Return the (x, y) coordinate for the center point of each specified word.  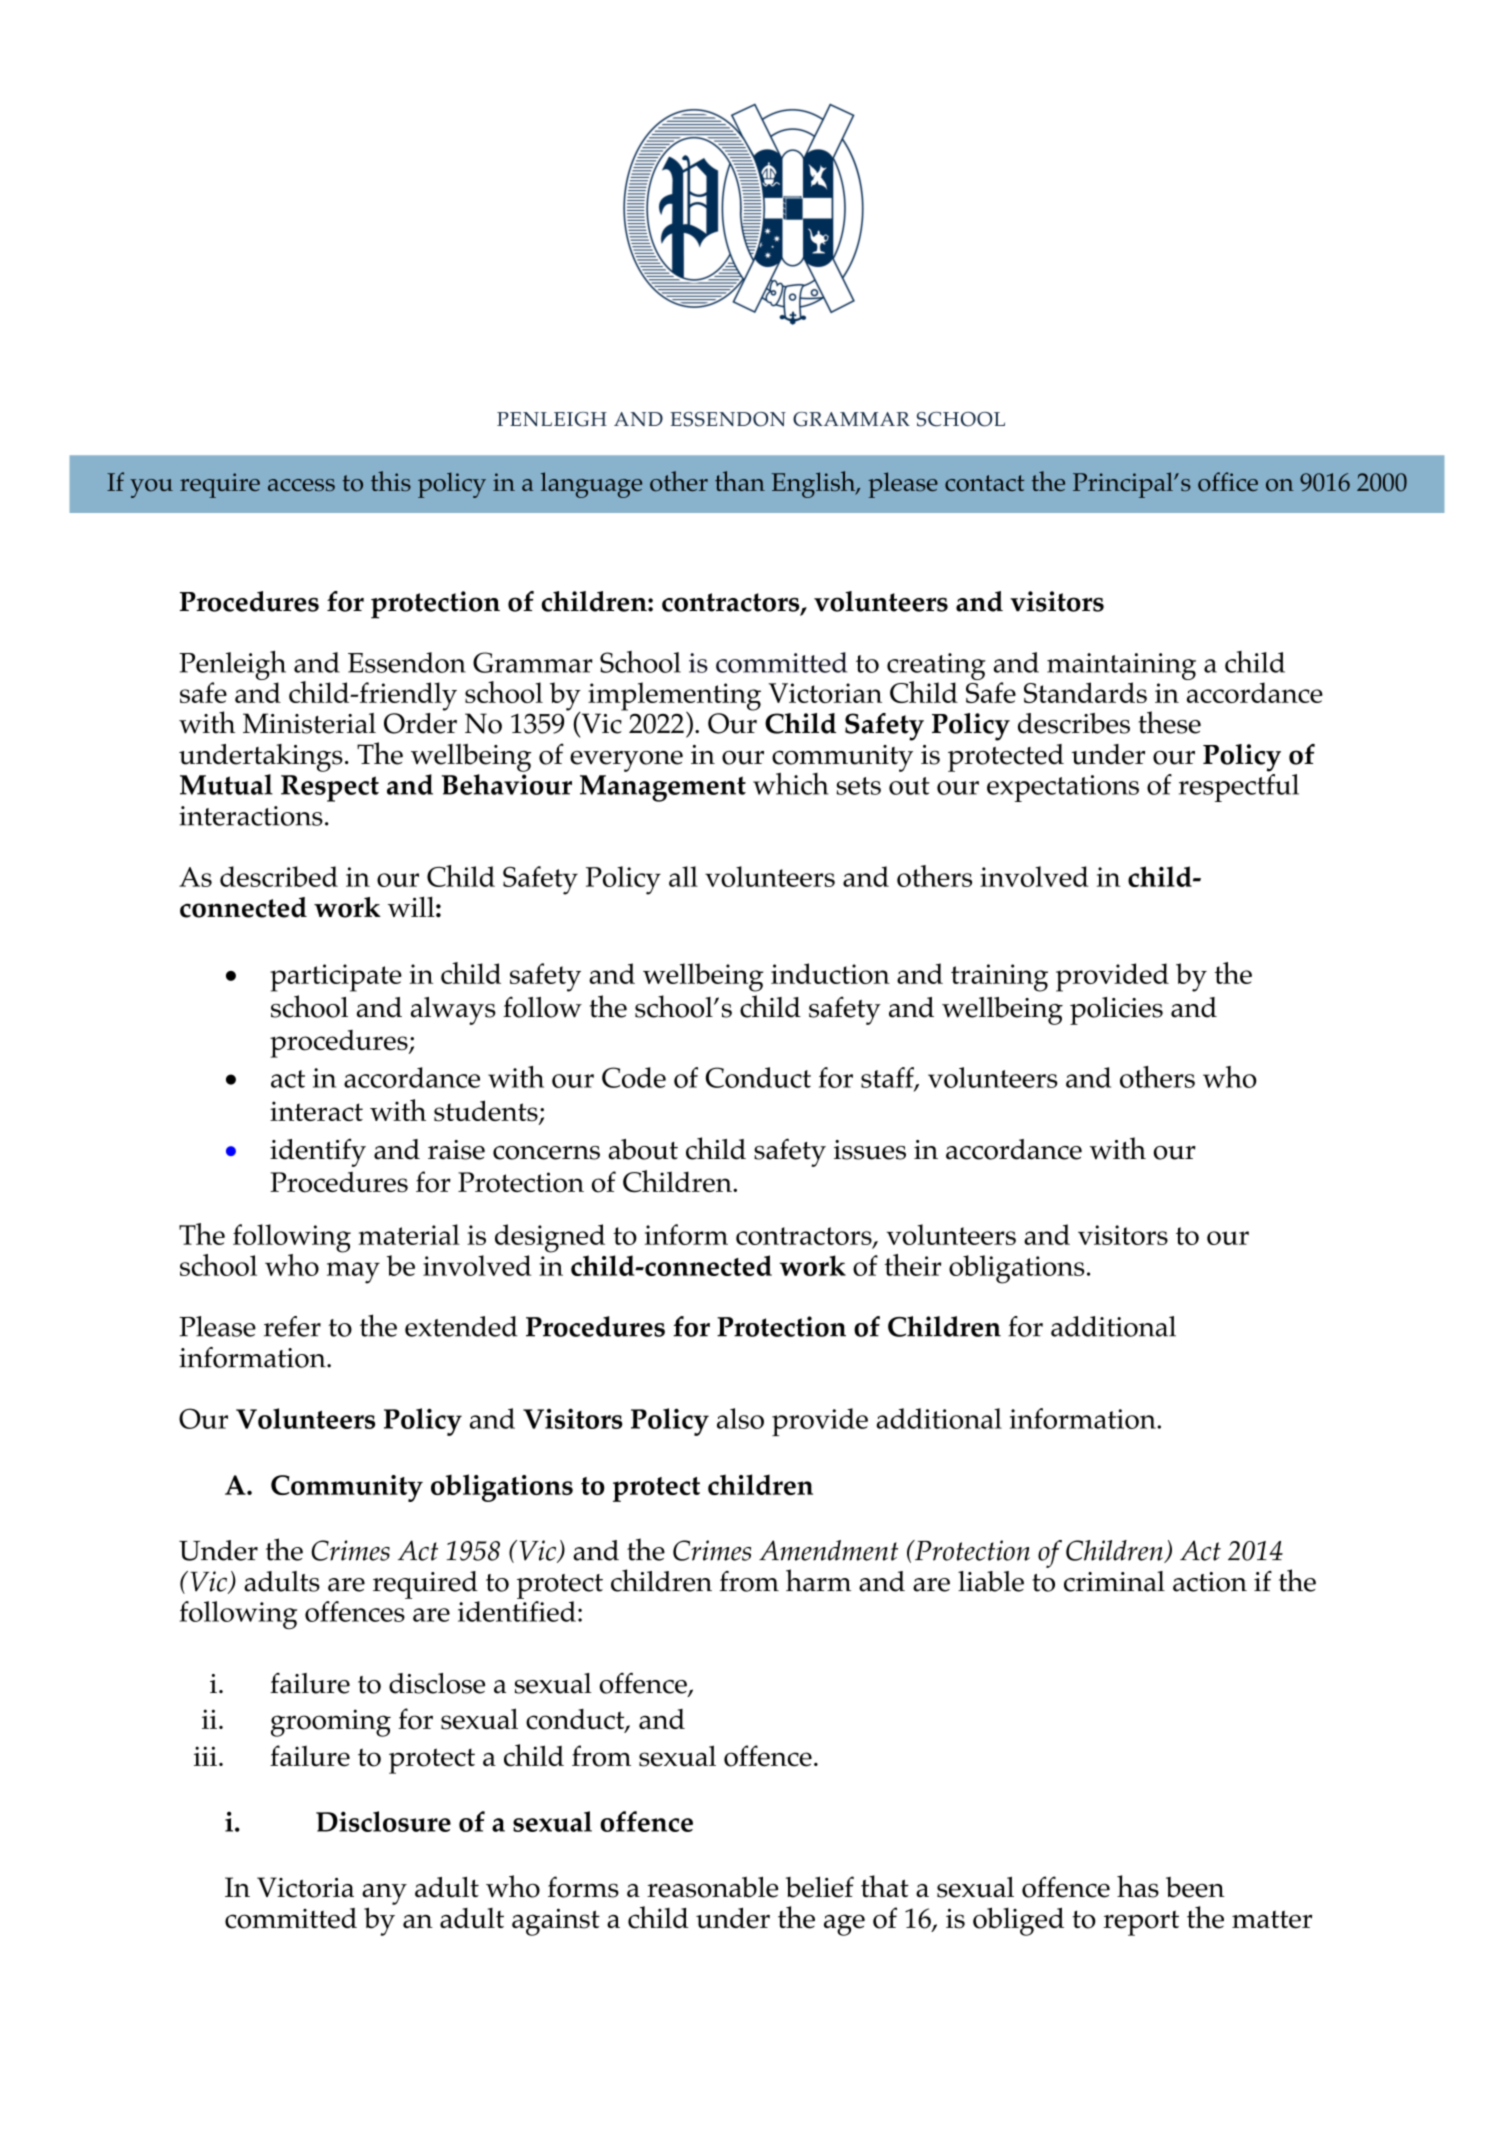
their (913, 1265)
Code (634, 1077)
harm (818, 1580)
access (301, 485)
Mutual (226, 784)
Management (663, 788)
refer (292, 1326)
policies (1116, 1011)
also (740, 1418)
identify (318, 1152)
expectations (1063, 788)
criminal (1114, 1581)
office (1228, 482)
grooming (331, 1723)
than (740, 481)
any (384, 1894)
